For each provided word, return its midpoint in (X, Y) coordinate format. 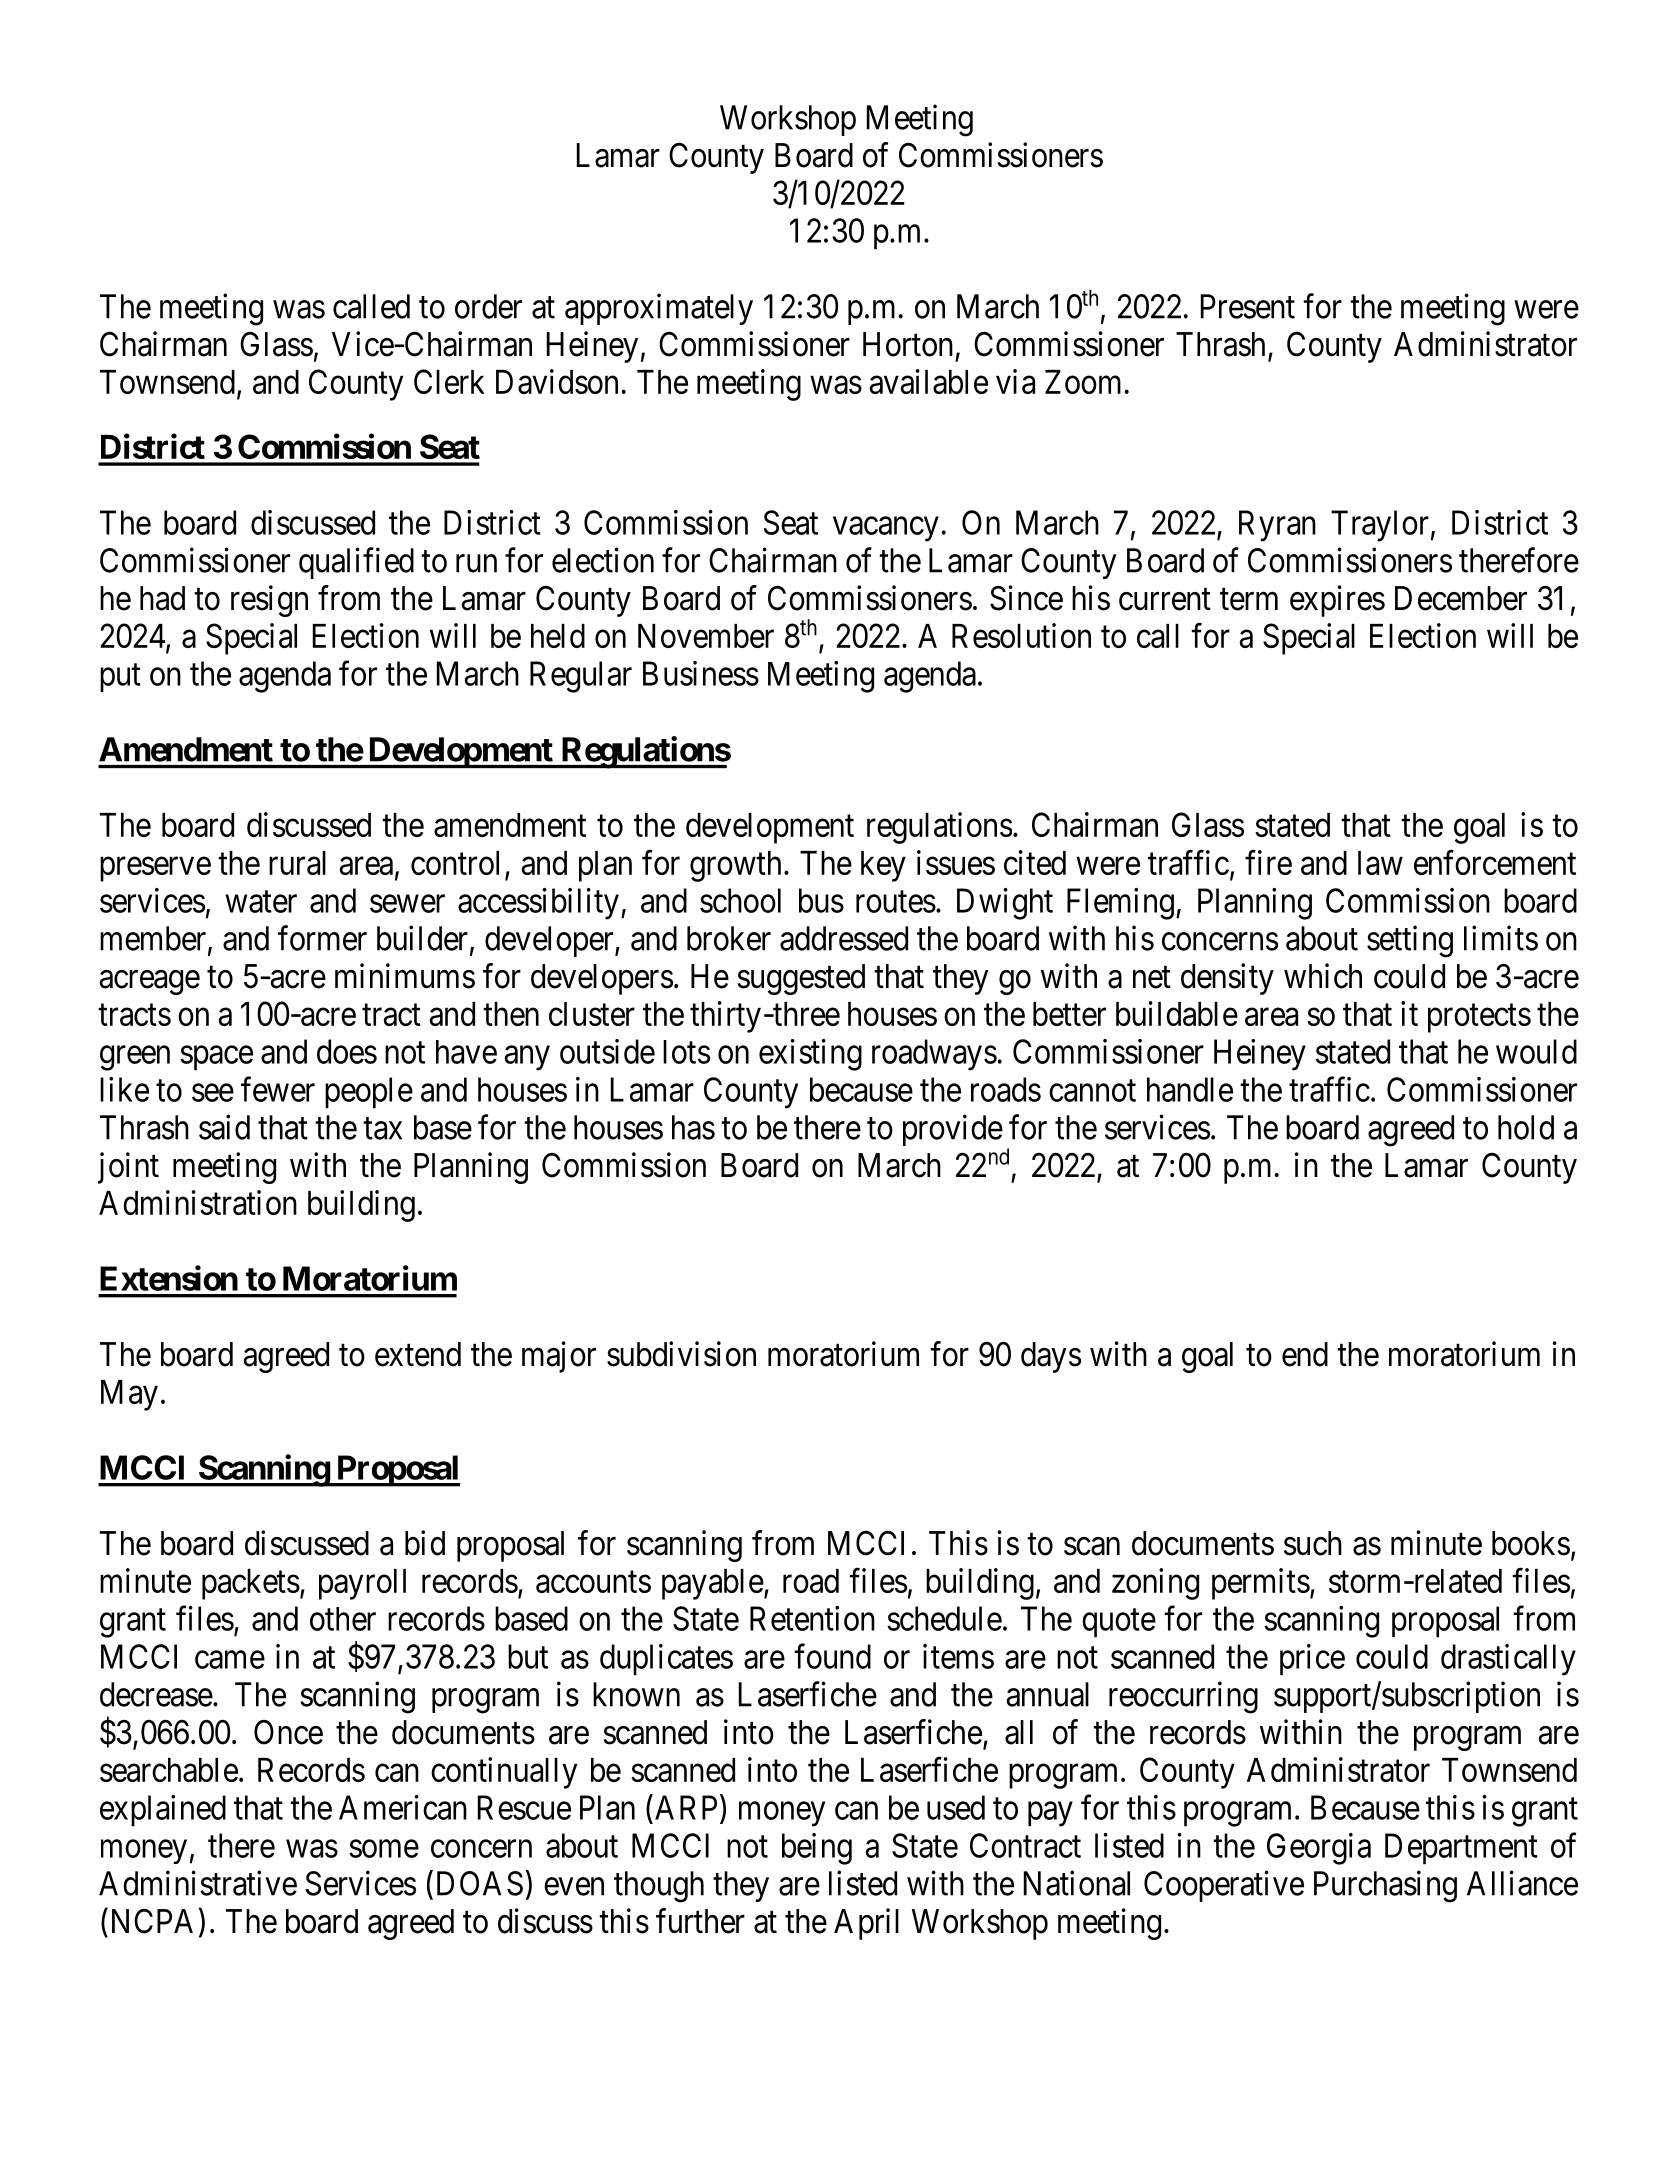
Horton (908, 344)
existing (810, 1055)
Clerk (449, 381)
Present (1248, 306)
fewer (278, 1089)
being (817, 1849)
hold (1526, 1127)
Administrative (198, 1883)
